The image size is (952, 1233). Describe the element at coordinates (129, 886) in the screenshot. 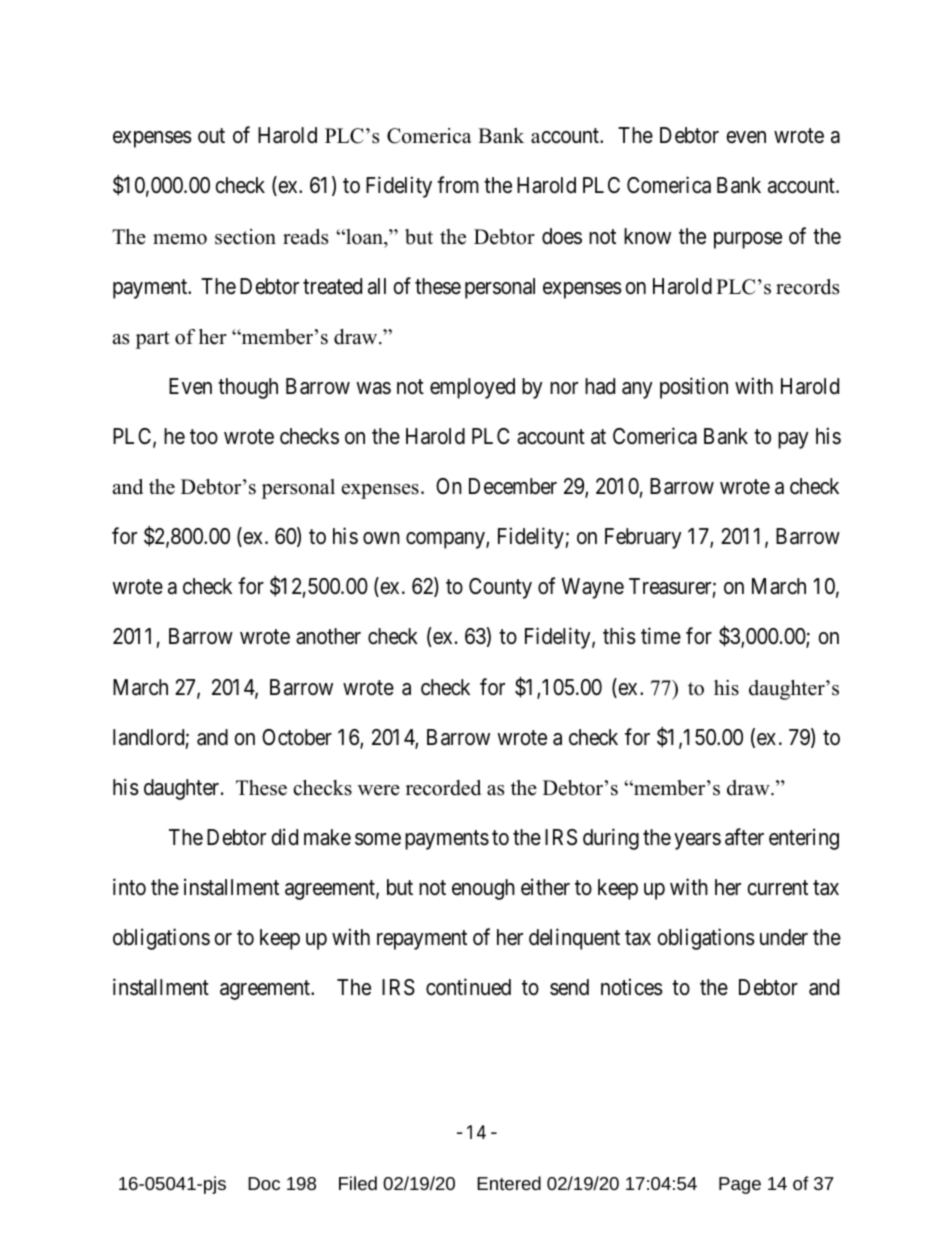

I see `into` at that location.
